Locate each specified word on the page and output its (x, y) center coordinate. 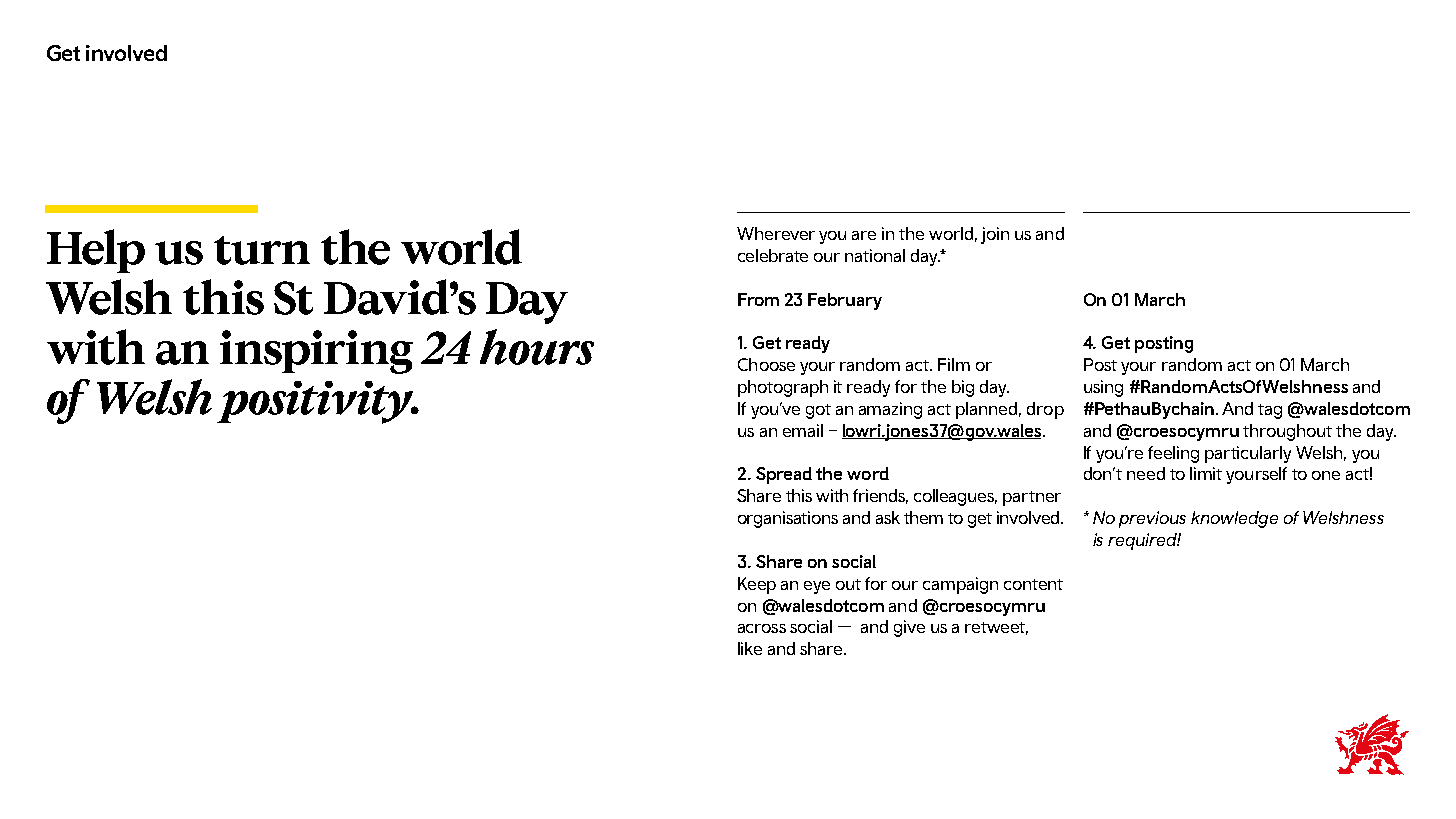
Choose (766, 364)
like (750, 648)
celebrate (773, 255)
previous (1152, 519)
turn (262, 250)
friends (880, 496)
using (1103, 388)
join (995, 235)
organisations (788, 519)
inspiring (316, 352)
